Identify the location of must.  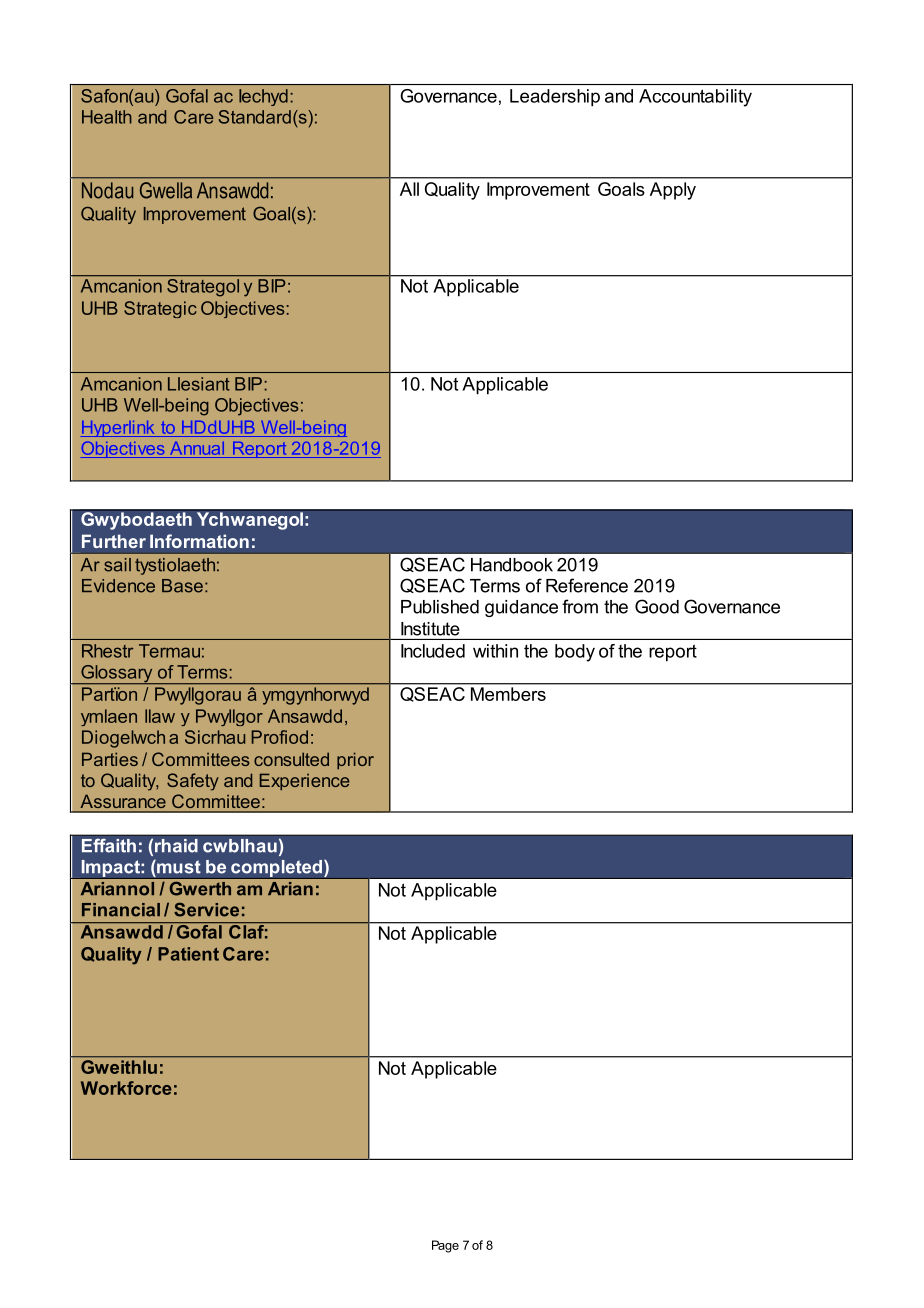
(178, 867).
